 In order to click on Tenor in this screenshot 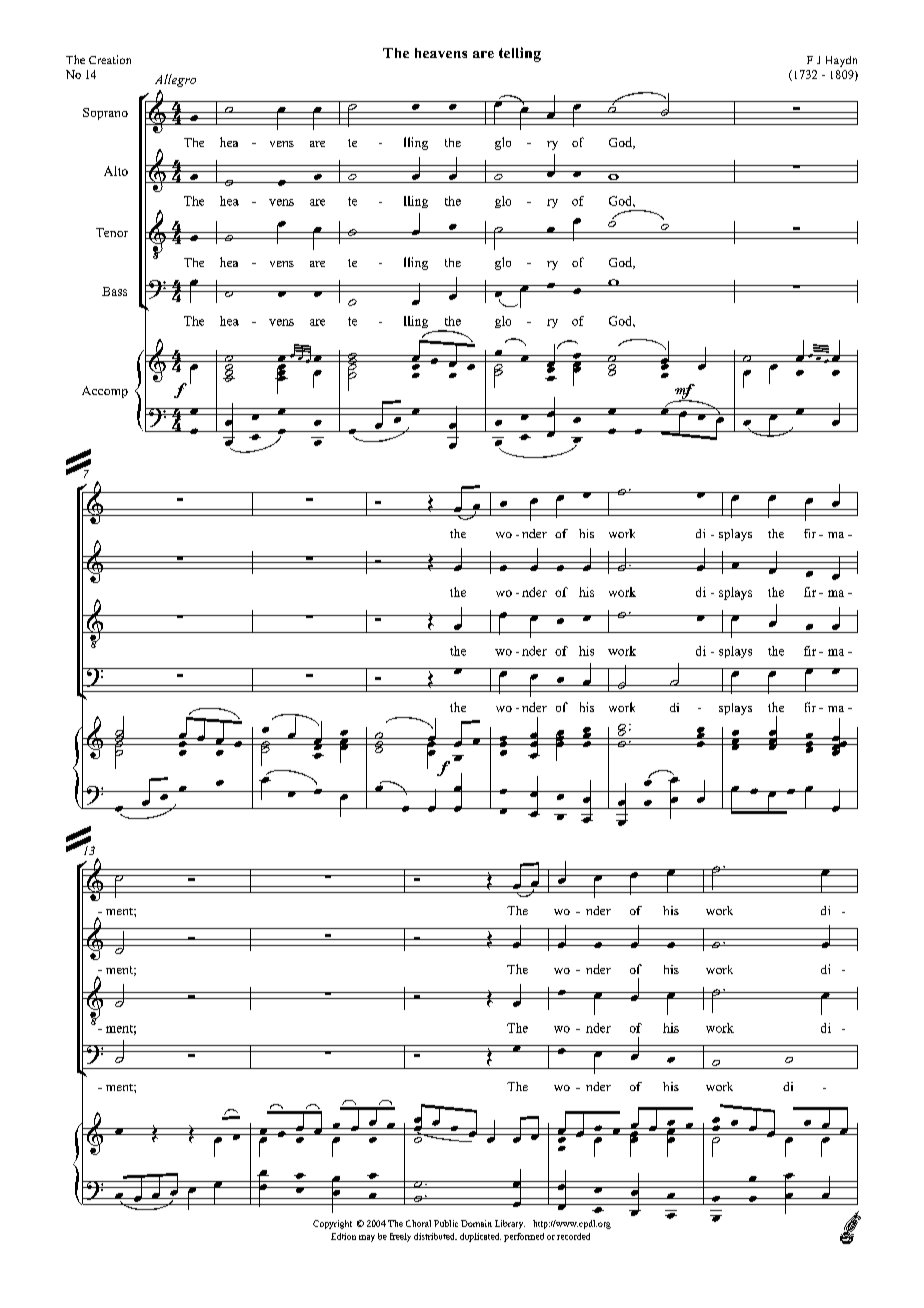, I will do `click(112, 232)`.
